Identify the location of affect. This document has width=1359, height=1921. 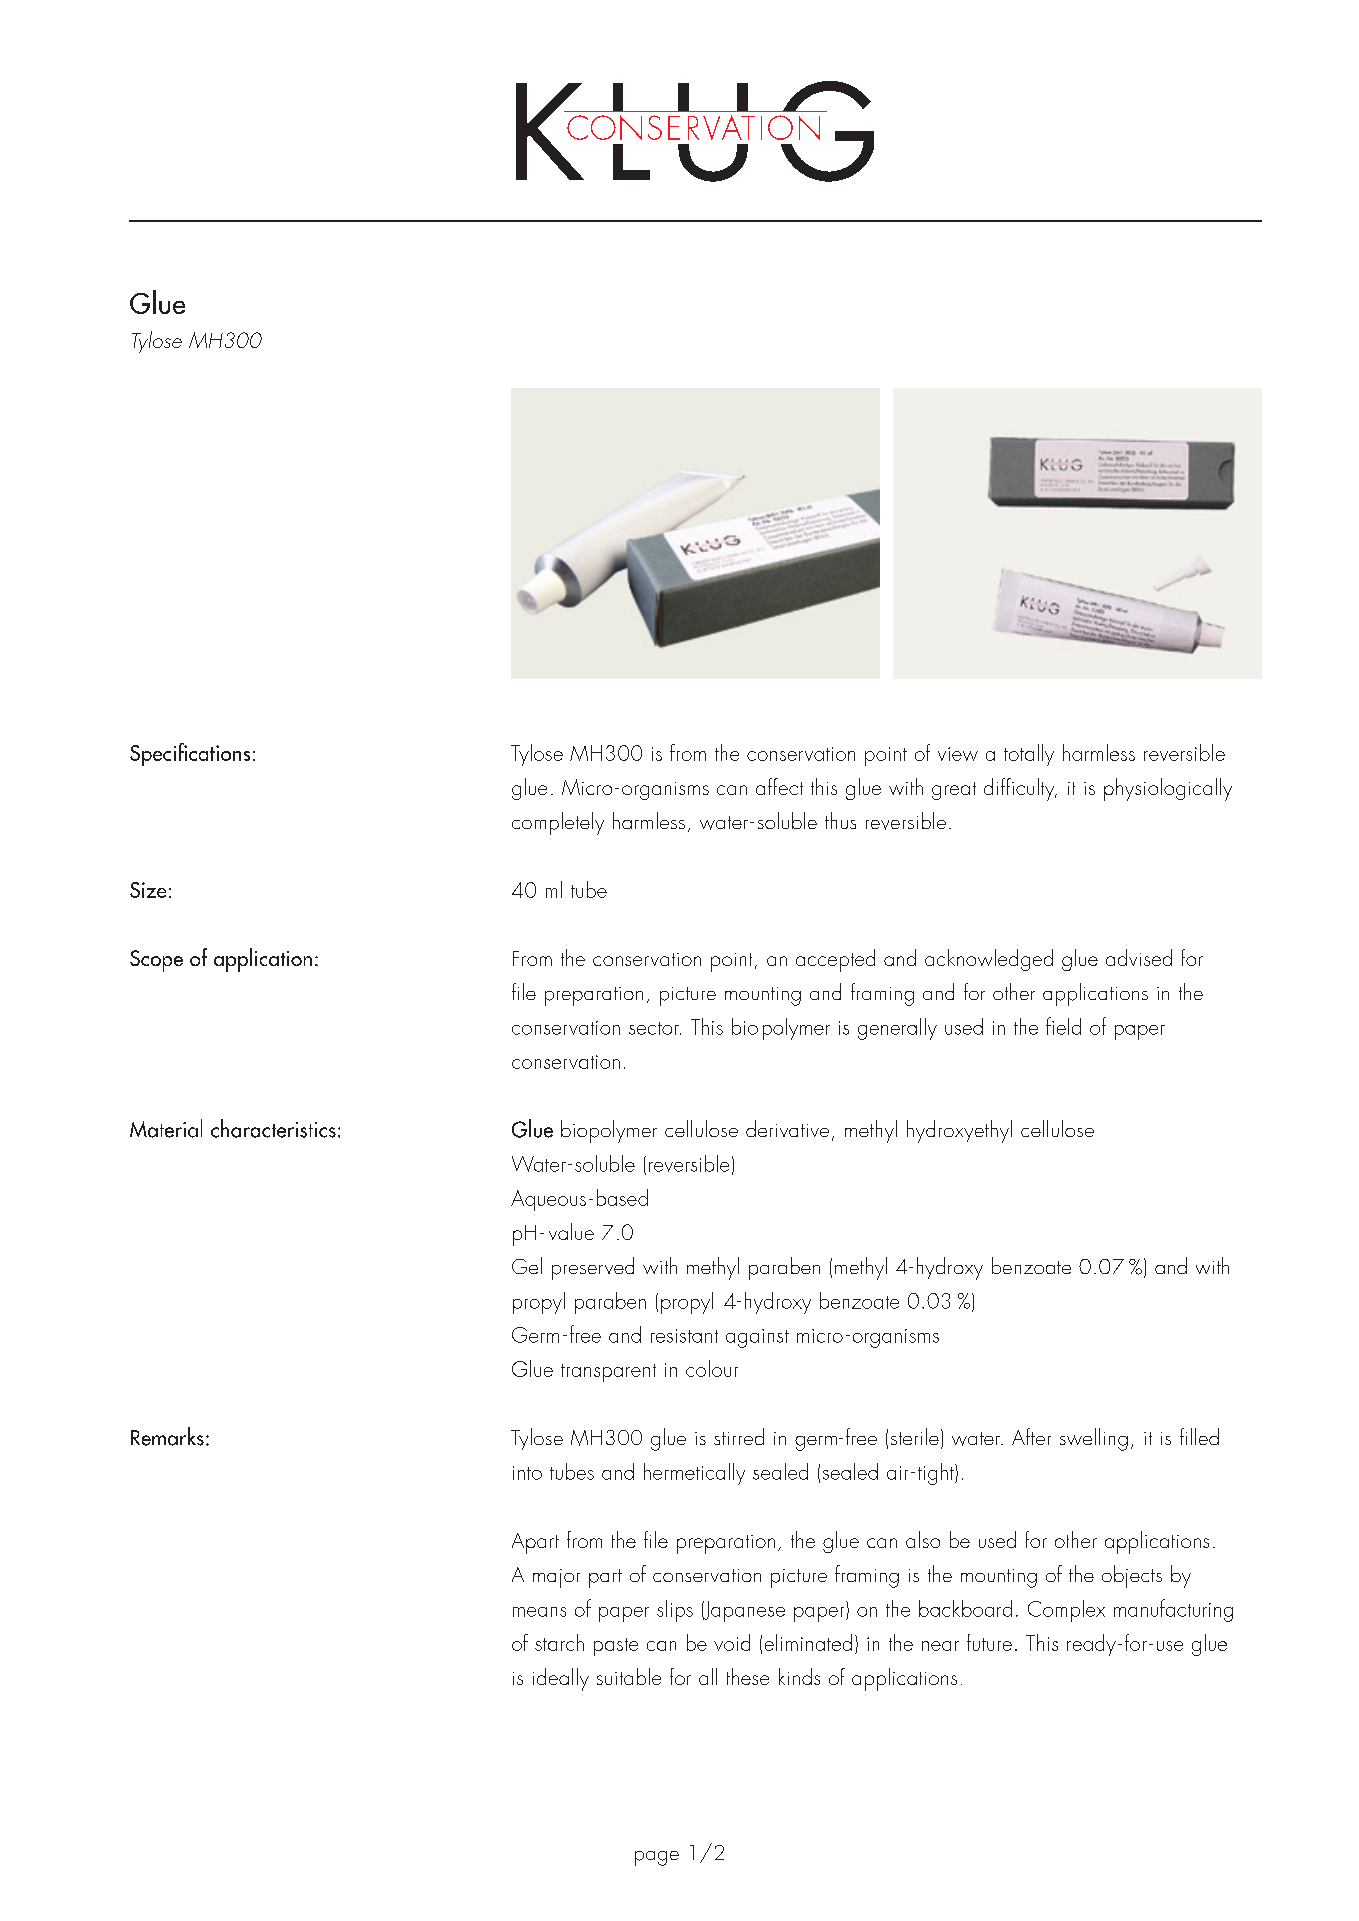
(779, 786).
